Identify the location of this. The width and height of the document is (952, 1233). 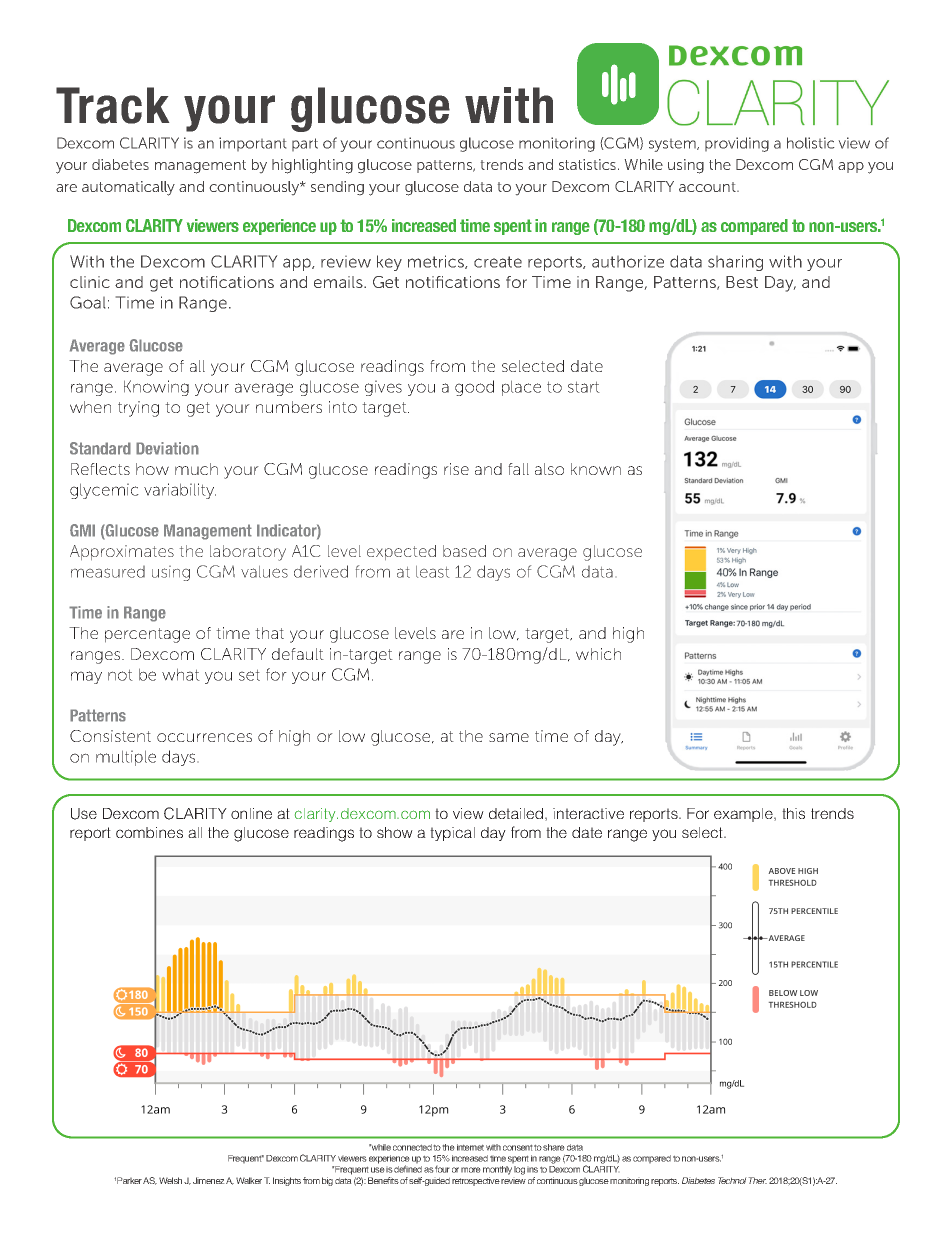
(793, 813).
